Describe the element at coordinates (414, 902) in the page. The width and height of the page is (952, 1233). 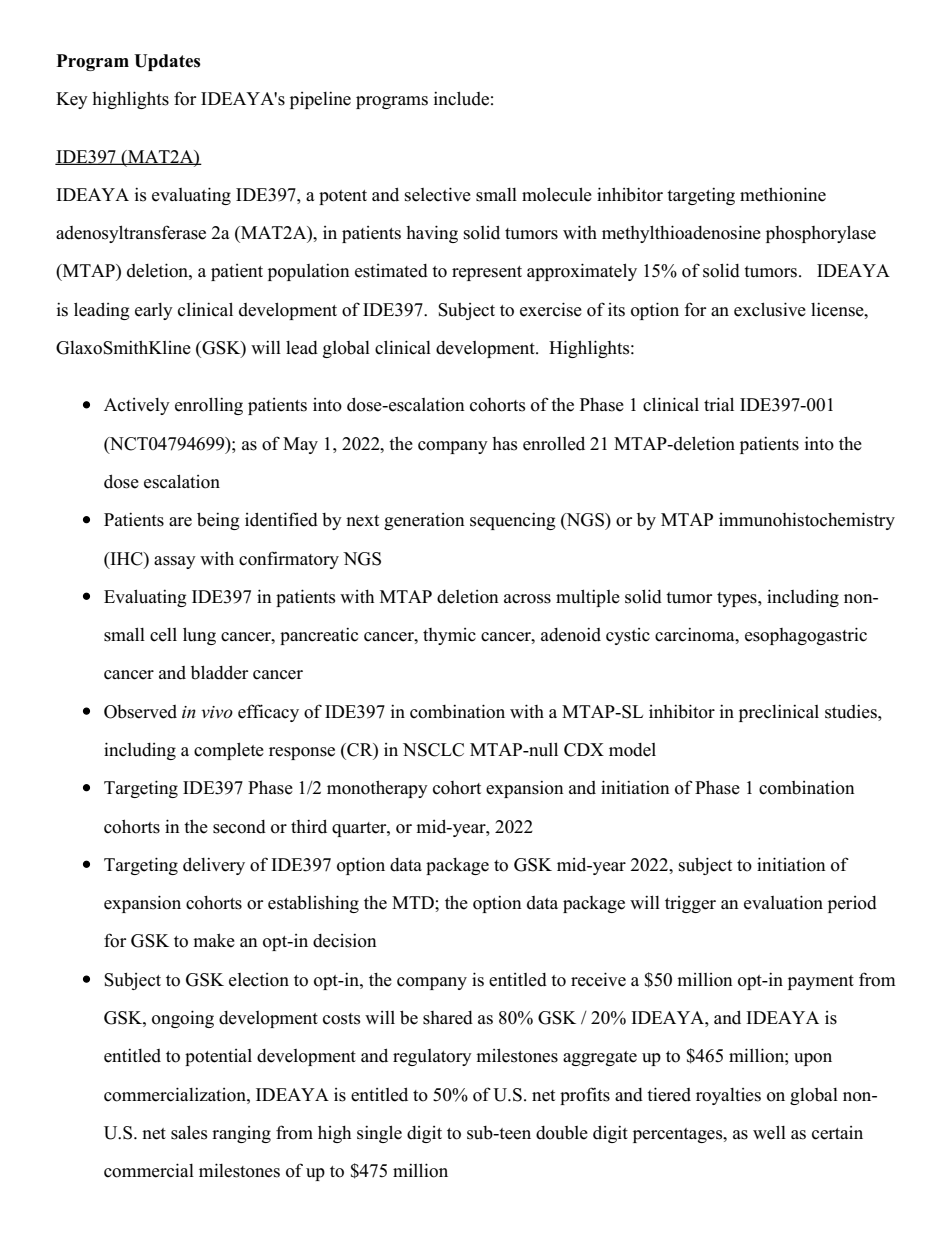
I see `MTD` at that location.
